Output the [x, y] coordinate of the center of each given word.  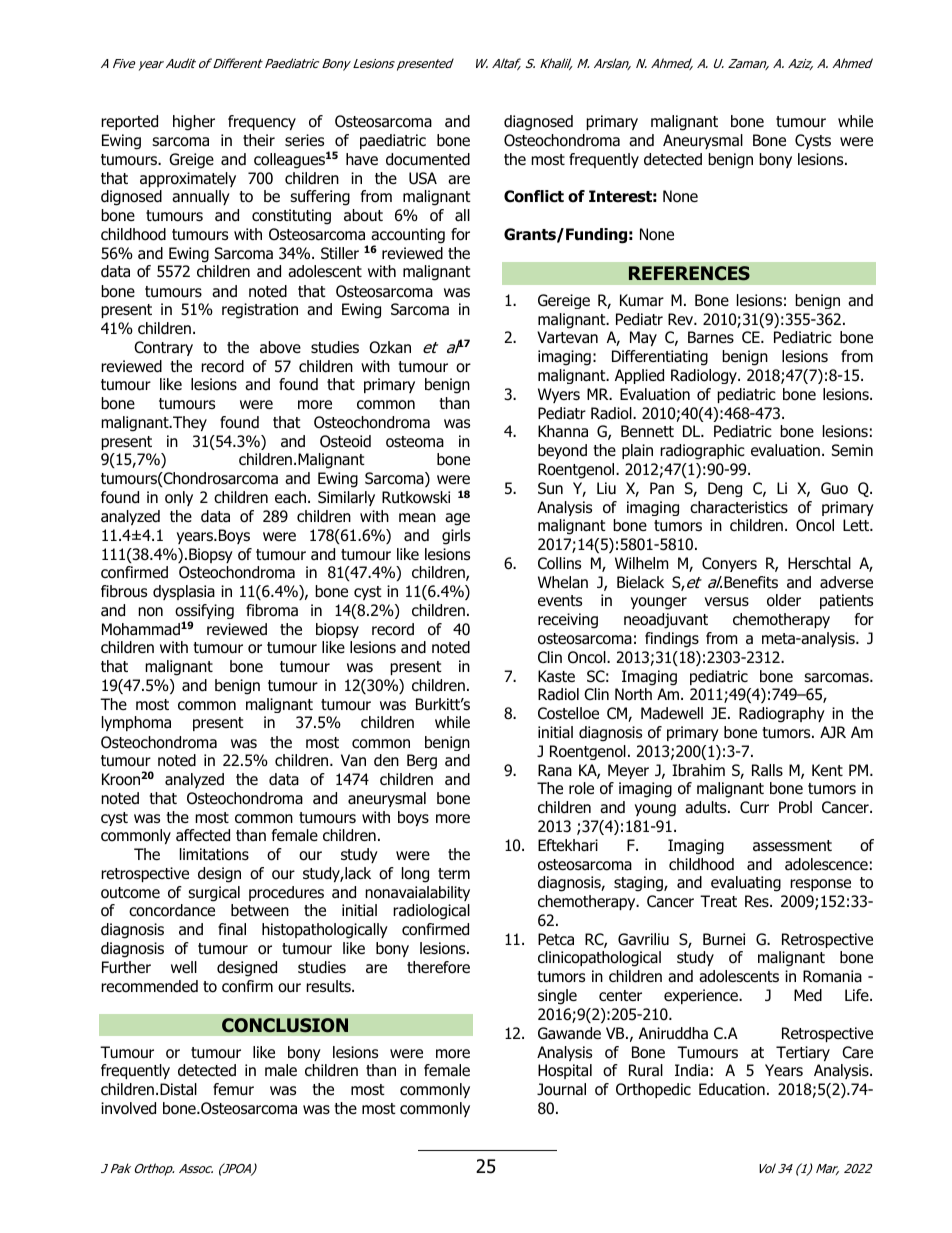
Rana [555, 770]
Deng [725, 489]
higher [194, 123]
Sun [550, 488]
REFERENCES [689, 273]
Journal [561, 1089]
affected [203, 835]
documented [428, 159]
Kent [827, 770]
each [290, 497]
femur [233, 1089]
